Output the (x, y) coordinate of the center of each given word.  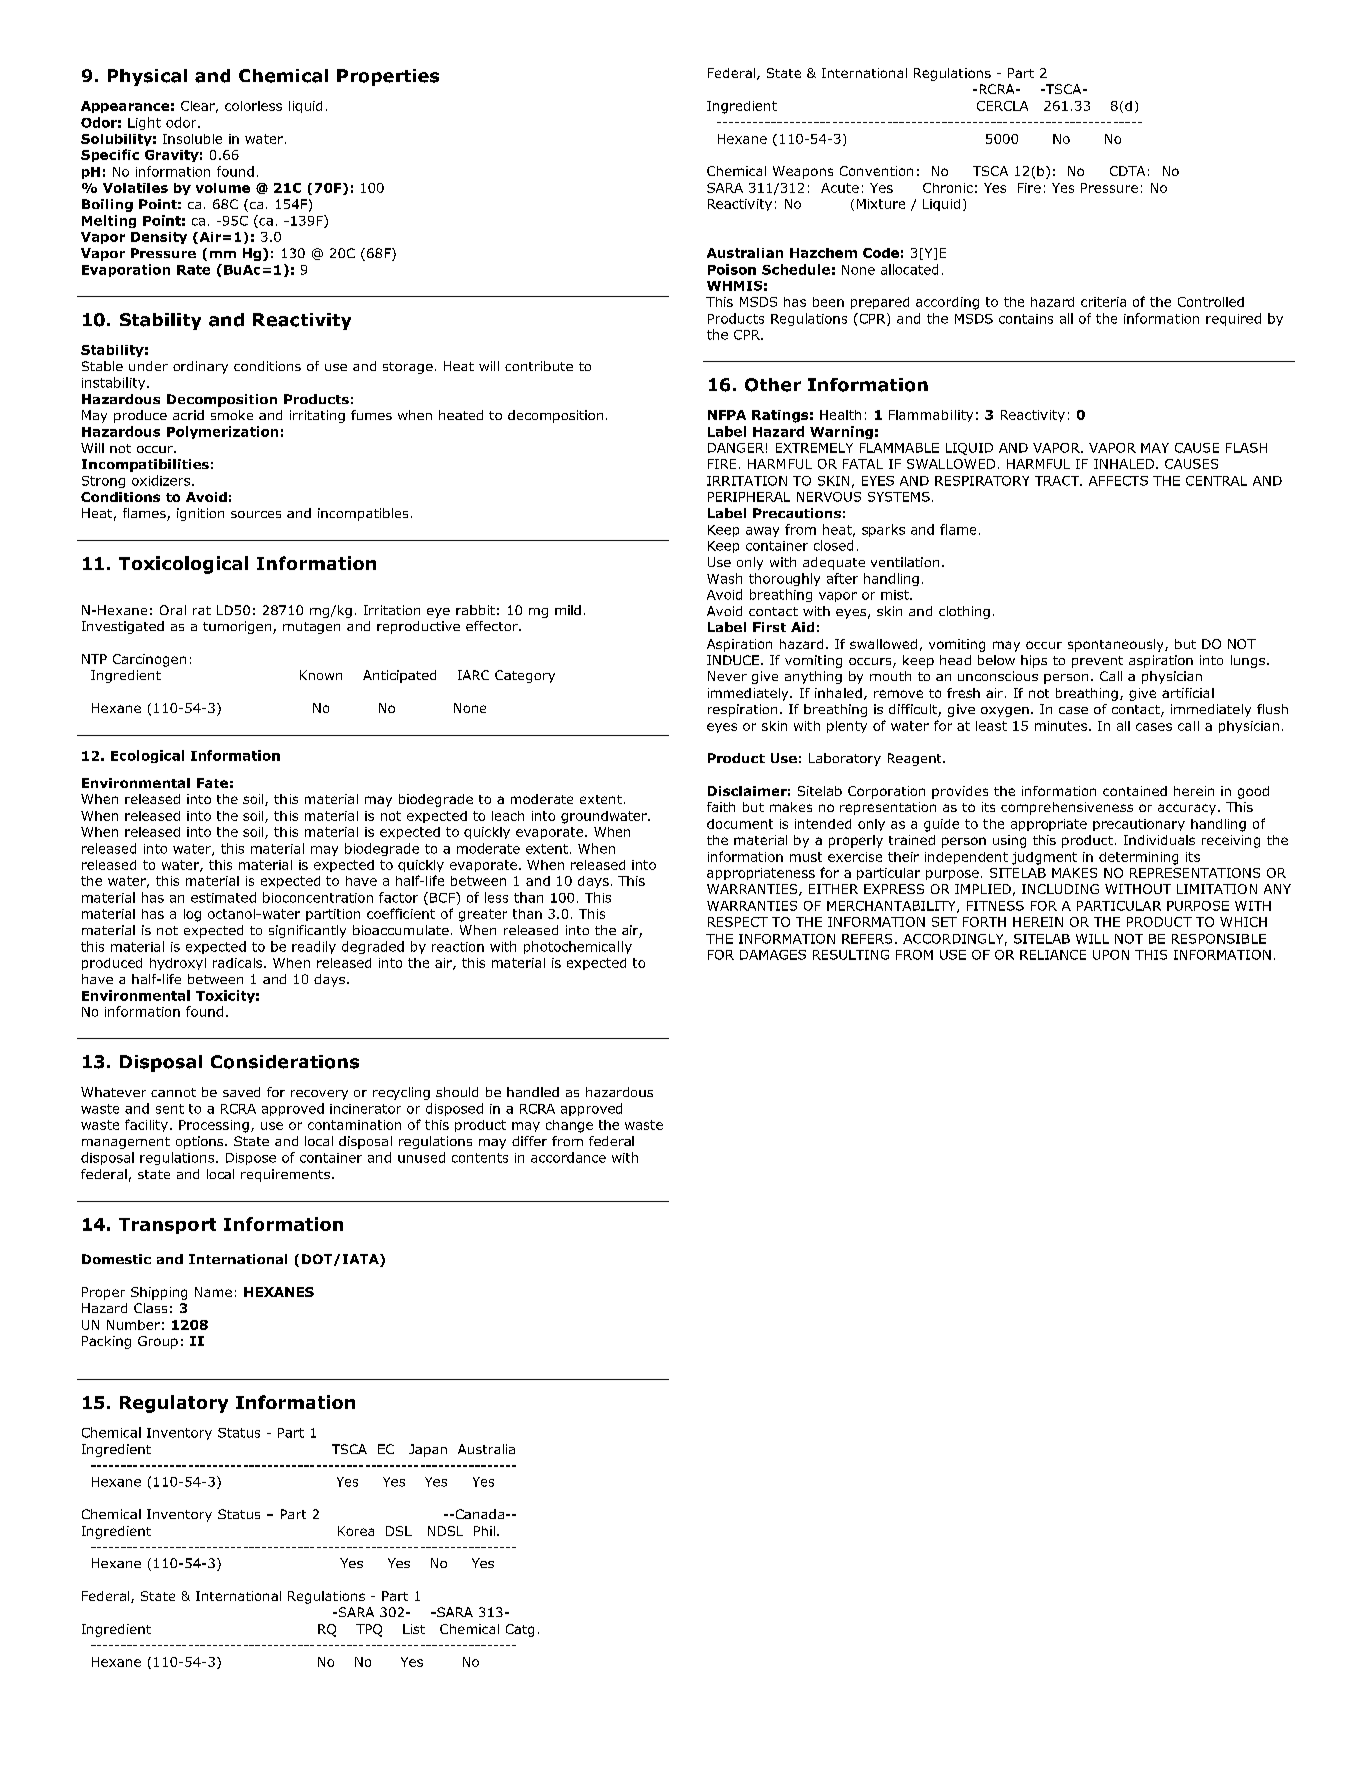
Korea (356, 1531)
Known (321, 675)
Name (213, 1292)
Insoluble (192, 139)
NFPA (727, 415)
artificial (1188, 693)
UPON (1111, 955)
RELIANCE (1053, 955)
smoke (232, 415)
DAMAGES (773, 955)
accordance (568, 1157)
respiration (742, 710)
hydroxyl (178, 964)
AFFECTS (1118, 481)
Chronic (948, 188)
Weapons (803, 172)
